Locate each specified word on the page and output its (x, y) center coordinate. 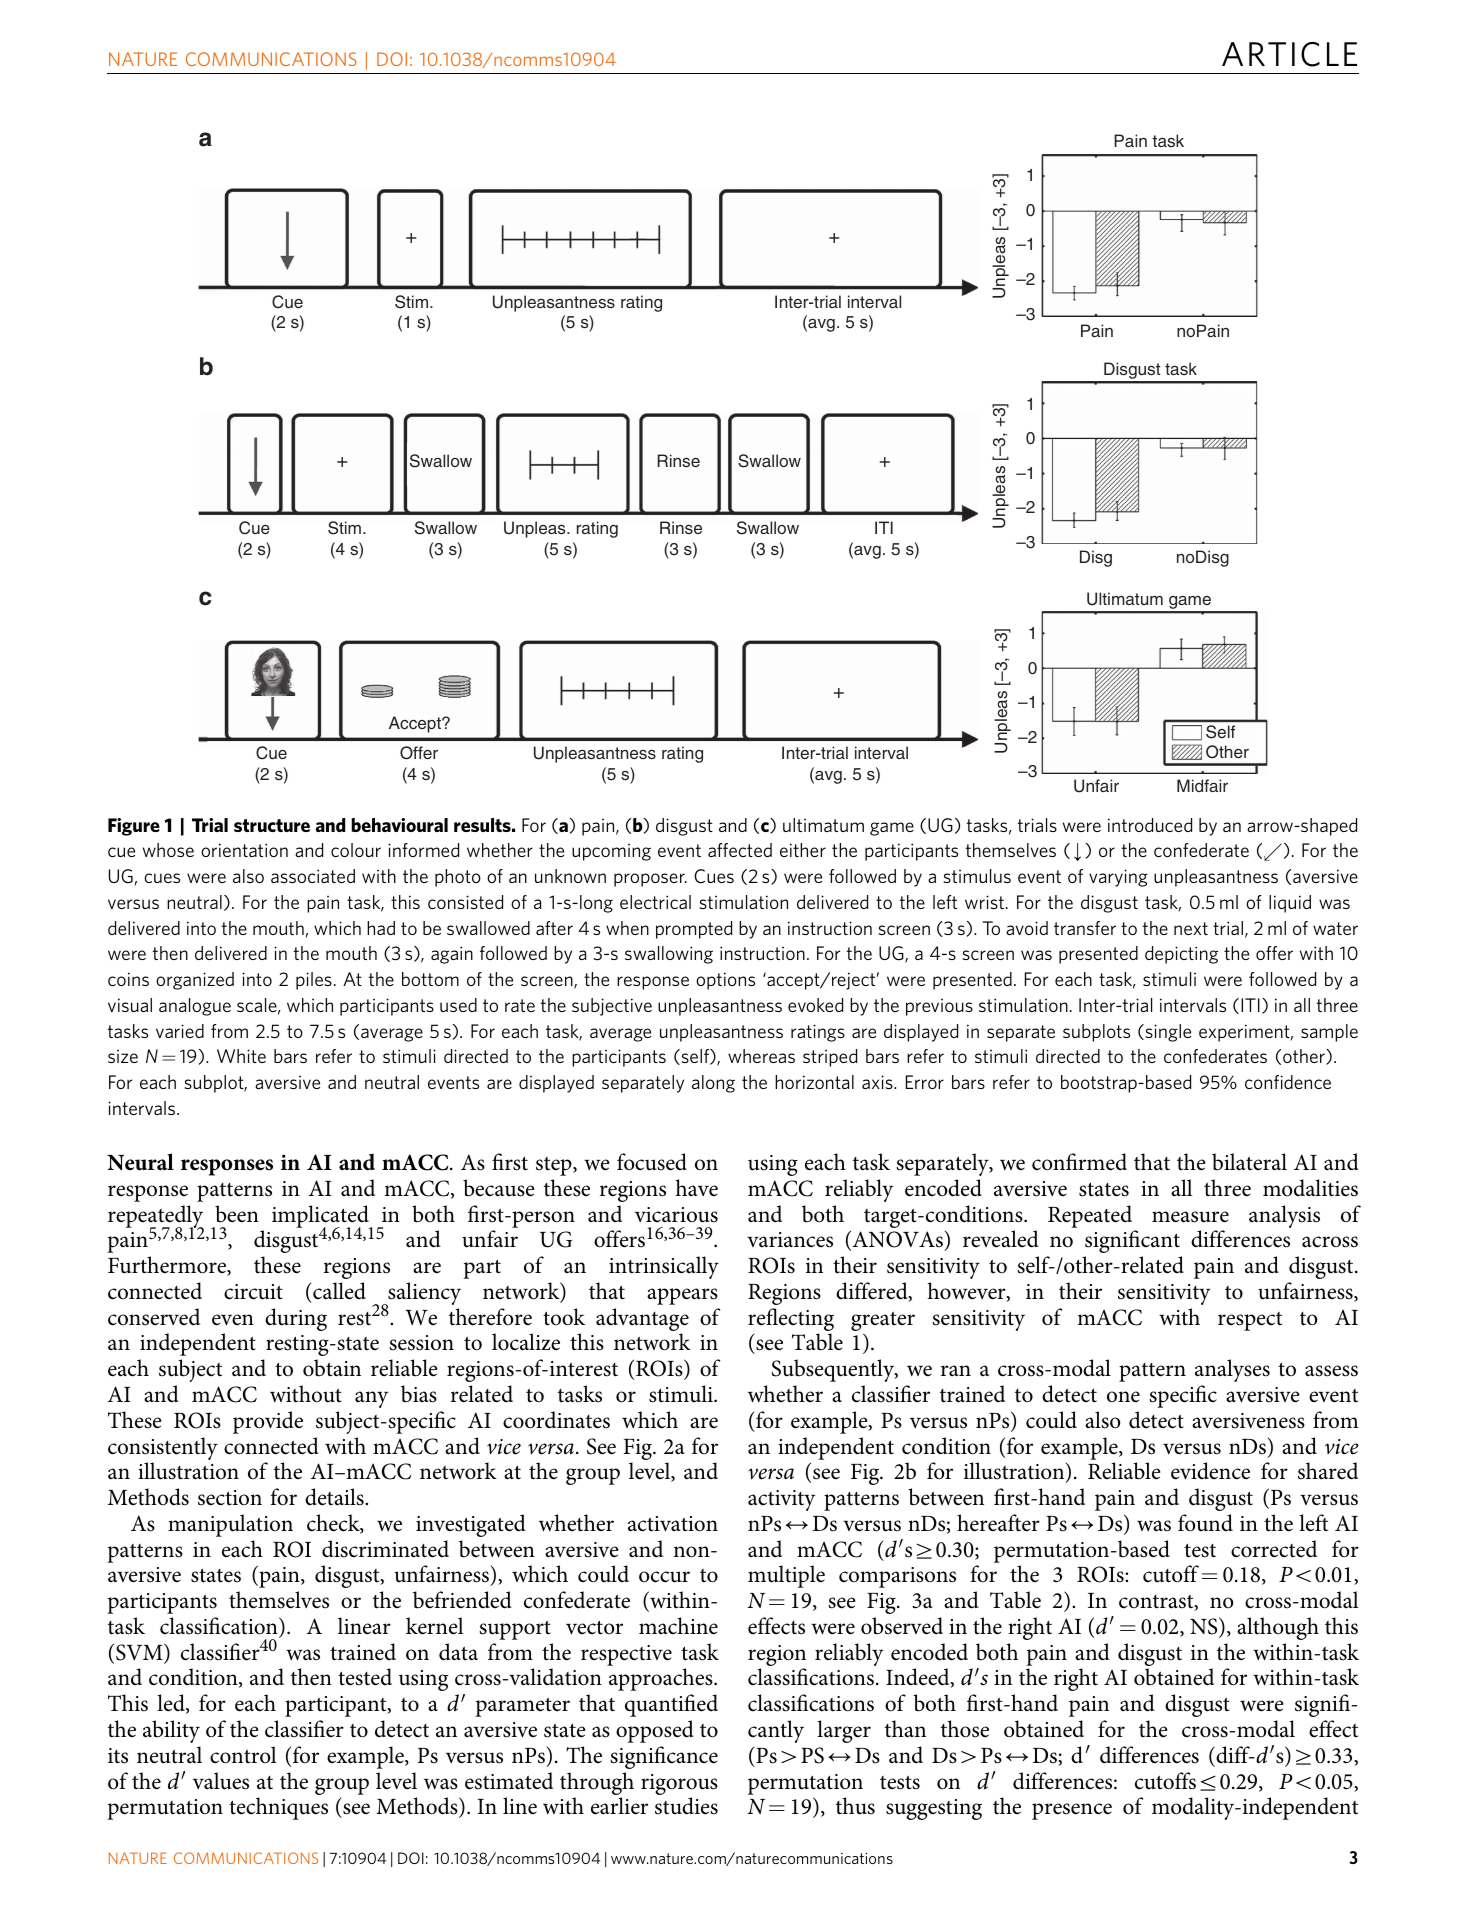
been (237, 1214)
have (696, 1188)
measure (1190, 1217)
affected (740, 850)
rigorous (679, 1784)
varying (1118, 878)
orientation (244, 850)
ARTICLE (1289, 54)
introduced (1150, 825)
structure (272, 825)
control (243, 1755)
